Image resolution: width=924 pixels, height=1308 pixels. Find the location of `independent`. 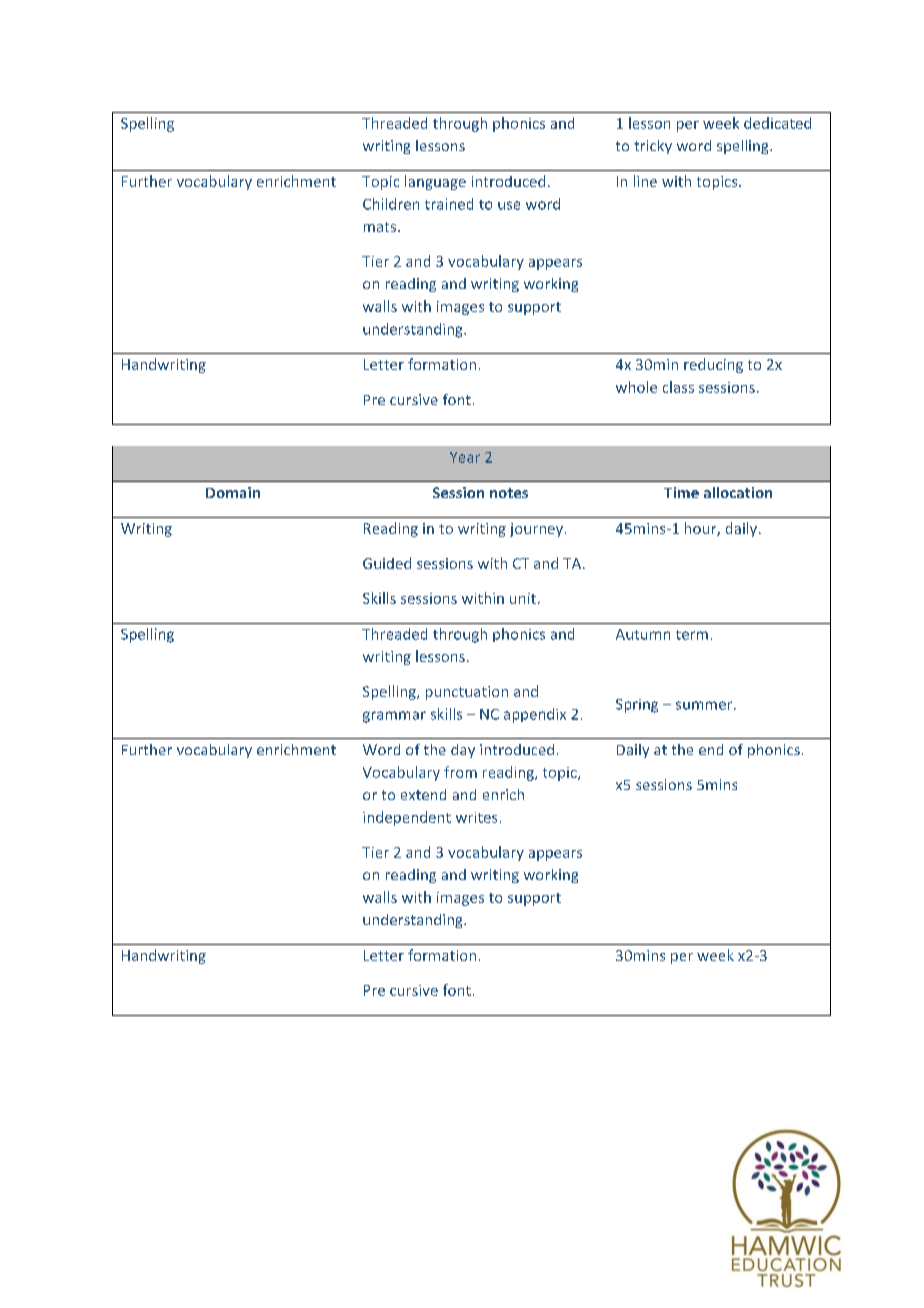

independent is located at coordinates (407, 818).
